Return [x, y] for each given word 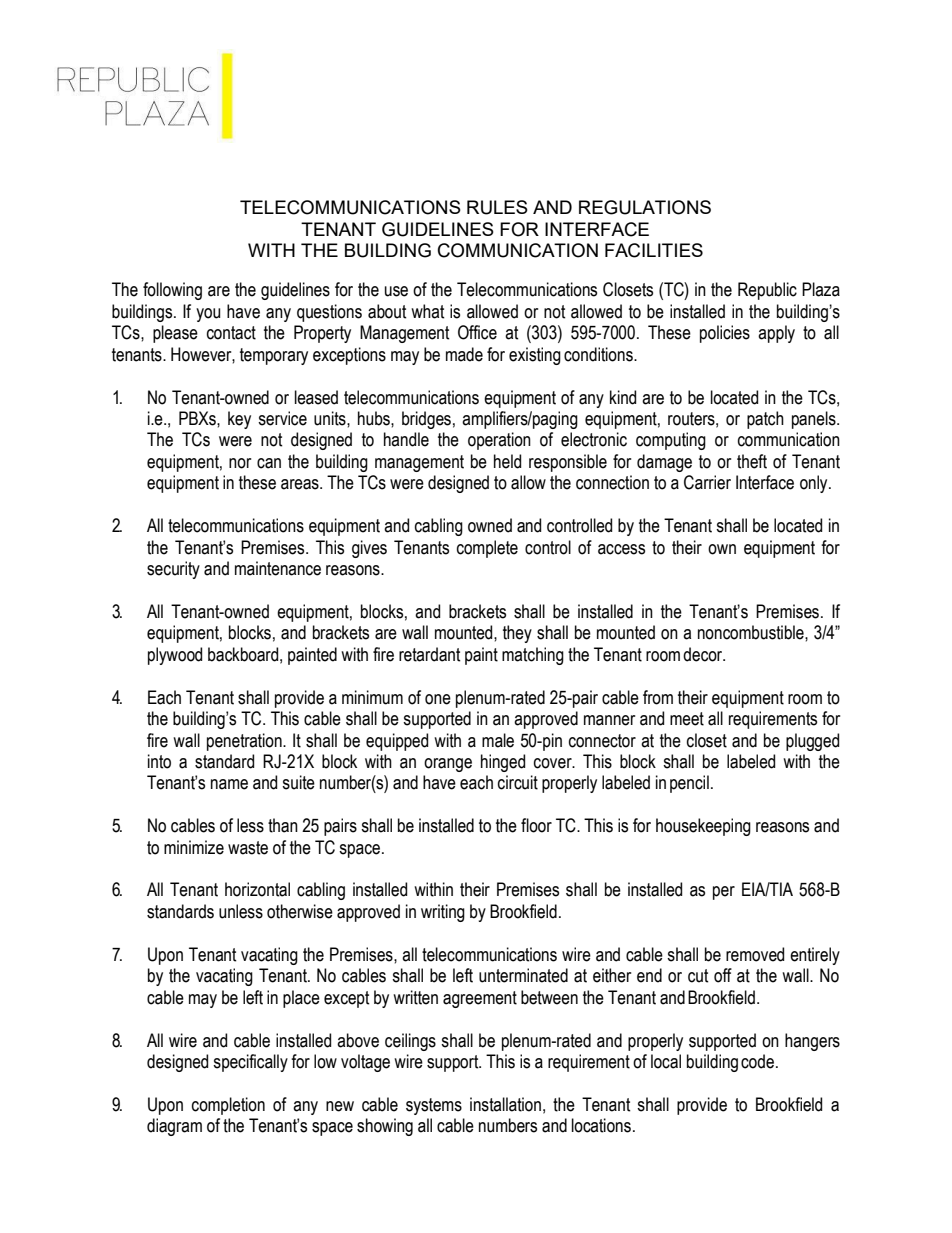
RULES [497, 207]
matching [533, 656]
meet [687, 719]
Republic [767, 291]
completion [228, 1106]
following [172, 291]
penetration [245, 742]
